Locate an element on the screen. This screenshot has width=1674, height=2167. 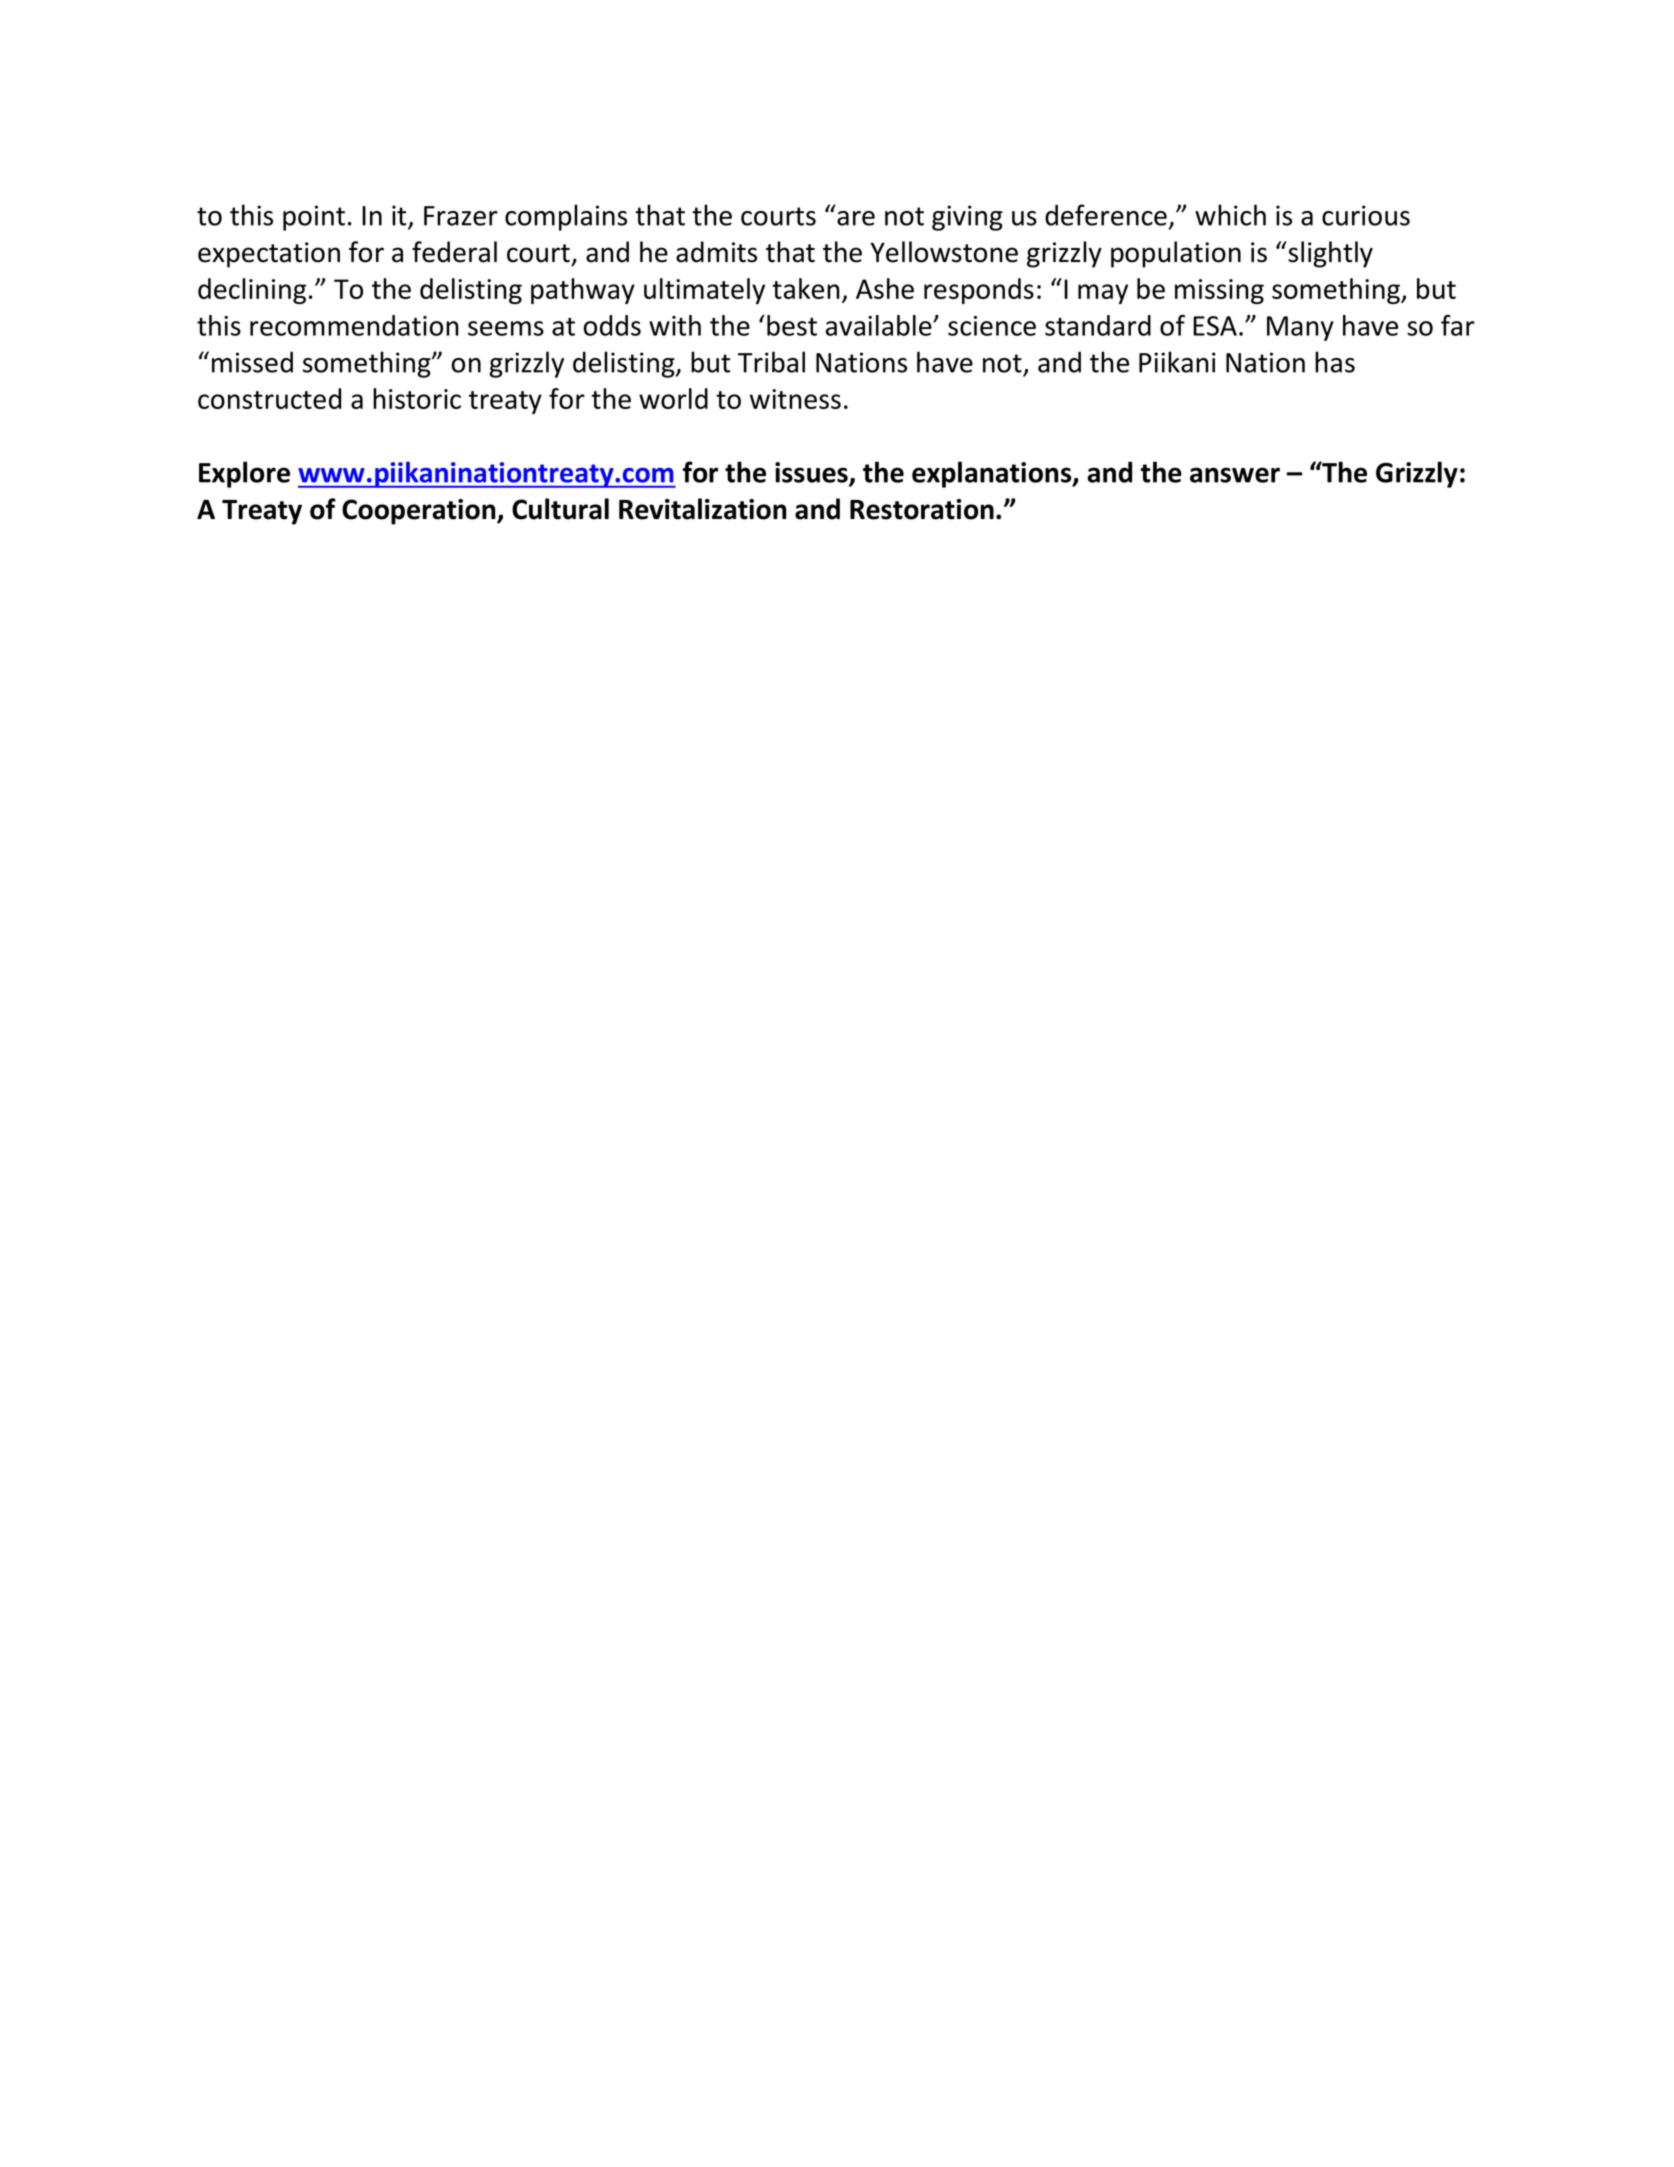
has is located at coordinates (1335, 362).
